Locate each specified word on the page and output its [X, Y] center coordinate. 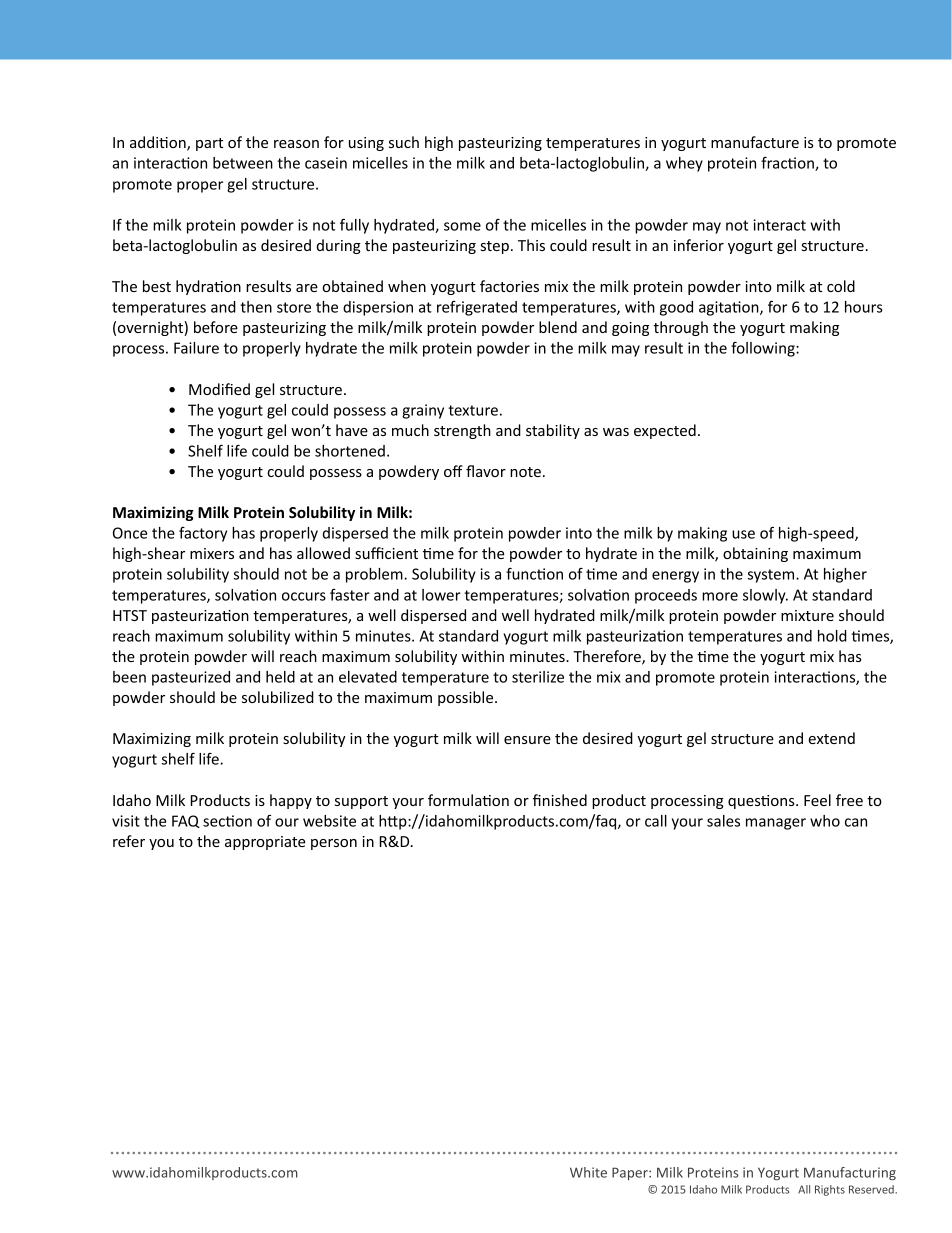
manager [776, 824]
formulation [468, 800]
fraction [788, 164]
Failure [196, 348]
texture [473, 410]
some [462, 226]
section [227, 821]
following [764, 349]
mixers [212, 553]
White [588, 1172]
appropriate [265, 843]
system [772, 576]
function [534, 574]
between [243, 163]
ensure [527, 740]
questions [762, 802]
